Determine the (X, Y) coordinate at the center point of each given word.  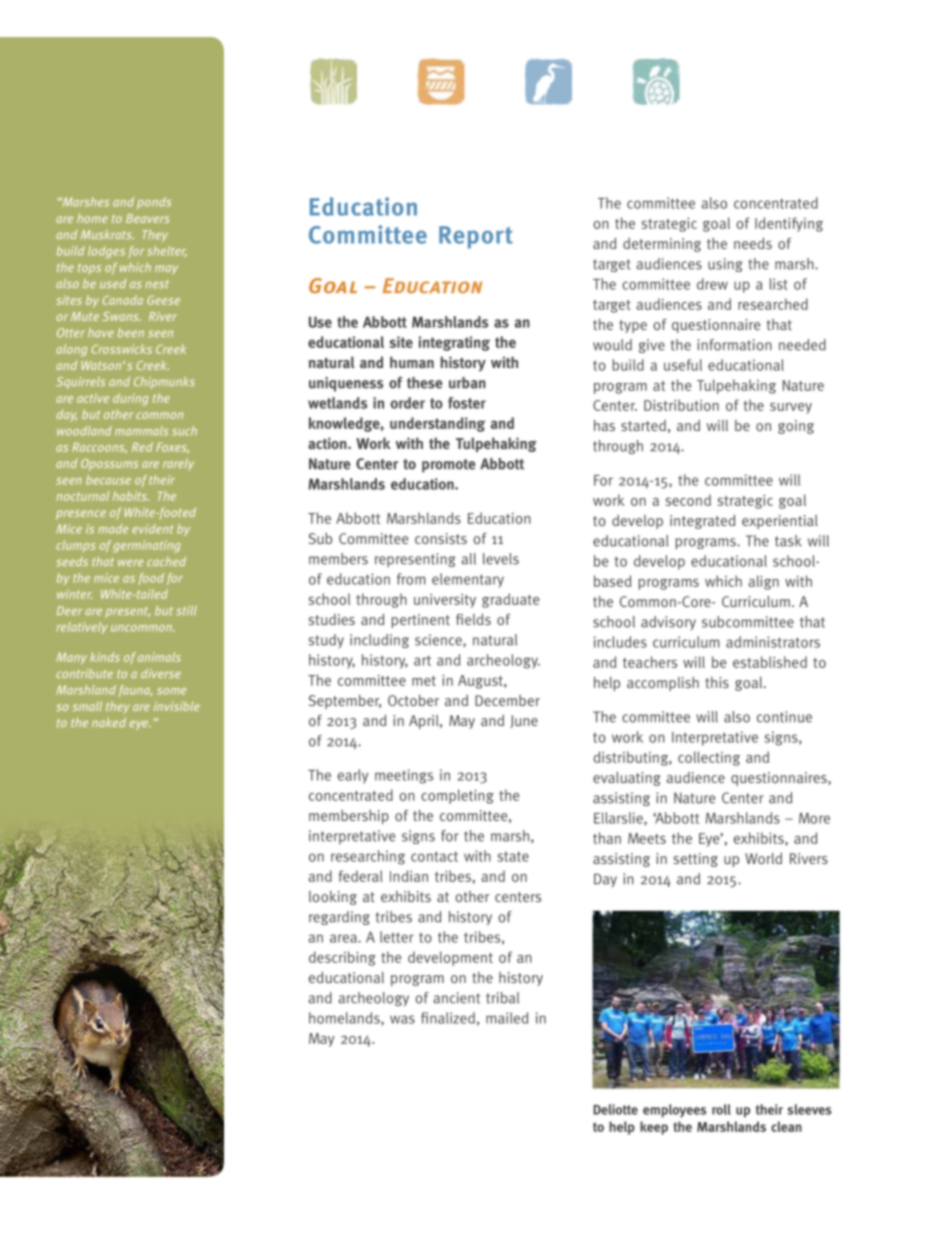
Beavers (147, 218)
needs (753, 243)
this (717, 682)
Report (476, 237)
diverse (161, 673)
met (424, 681)
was (402, 1019)
